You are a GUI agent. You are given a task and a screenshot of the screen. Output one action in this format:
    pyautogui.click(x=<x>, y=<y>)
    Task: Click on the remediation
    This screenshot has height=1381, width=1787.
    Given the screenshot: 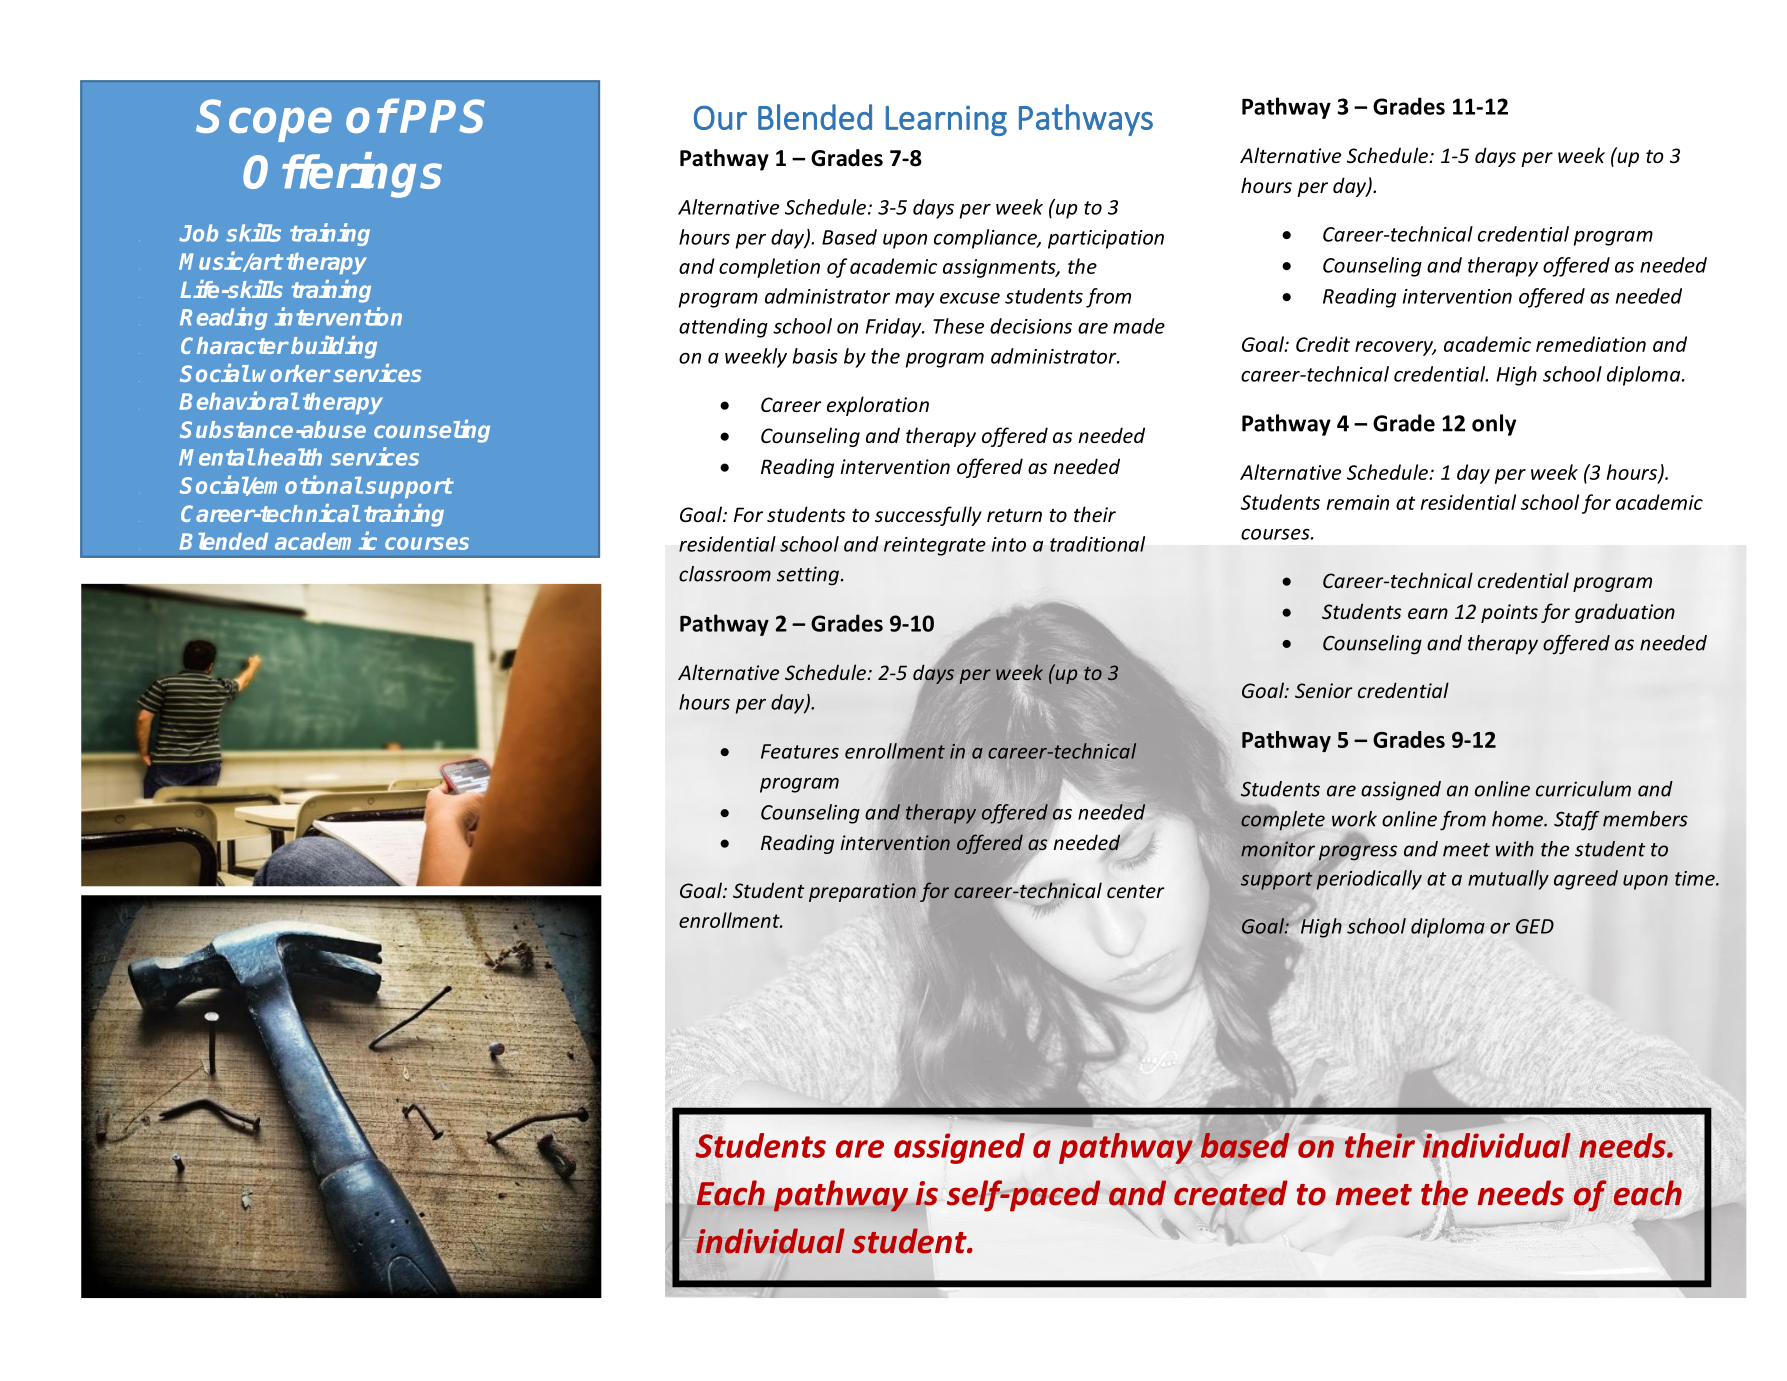 What is the action you would take?
    pyautogui.click(x=1591, y=344)
